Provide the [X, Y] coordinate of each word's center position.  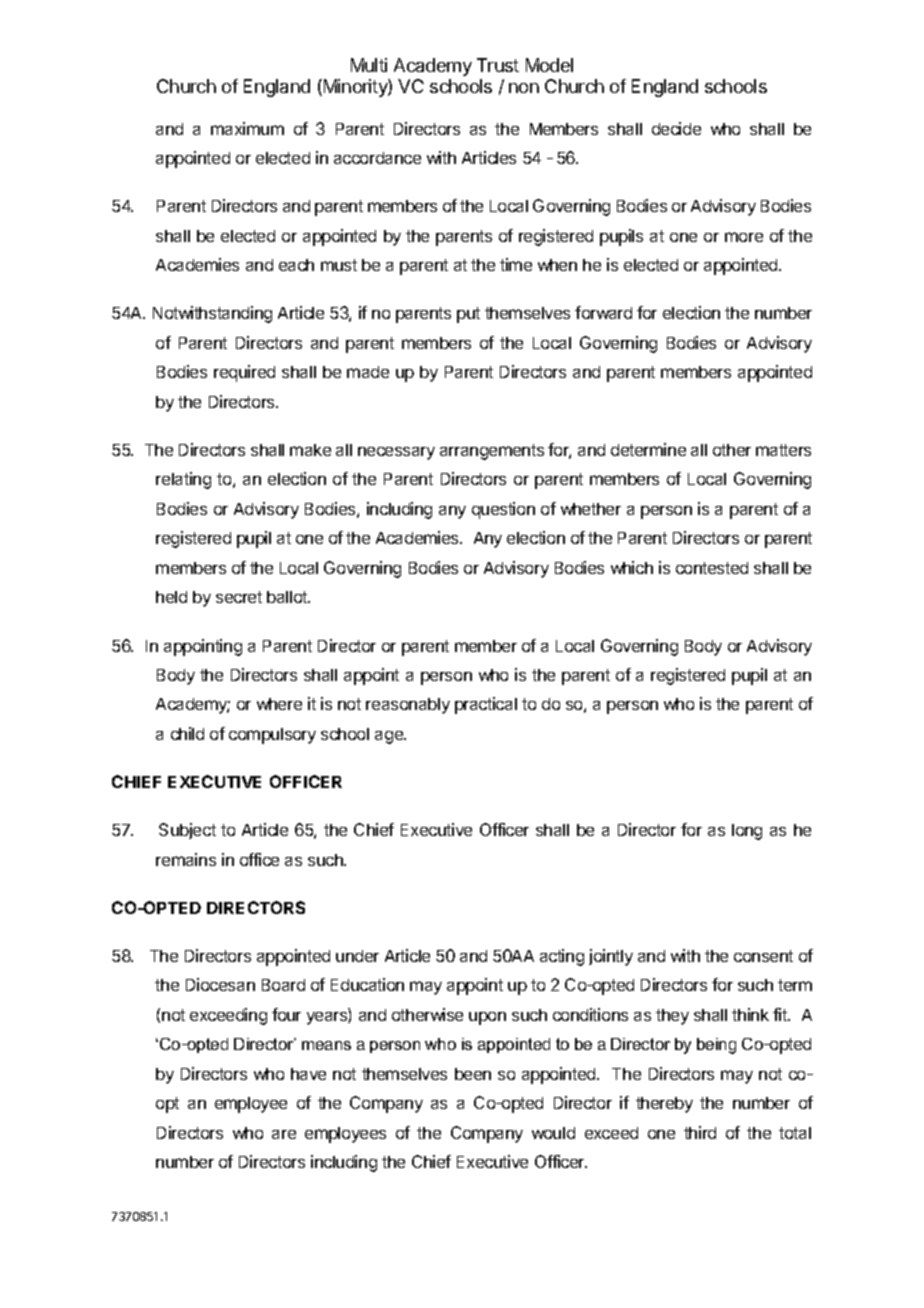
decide [676, 128]
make [310, 450]
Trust [498, 65]
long [747, 832]
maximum [247, 128]
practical [486, 705]
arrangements [492, 452]
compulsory [272, 736]
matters [783, 450]
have [308, 1074]
